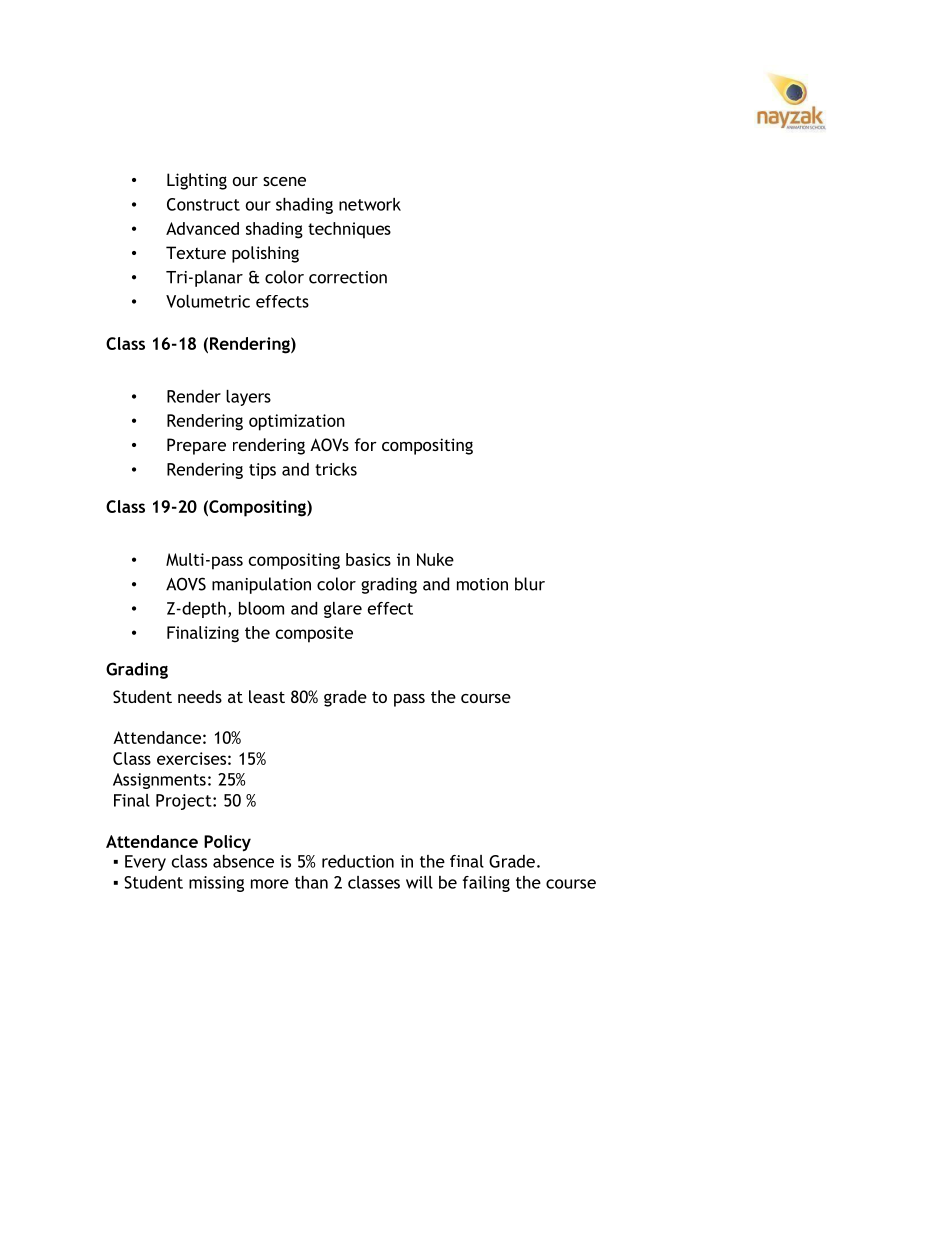 The image size is (952, 1233). Describe the element at coordinates (349, 230) in the page. I see `techniques` at that location.
